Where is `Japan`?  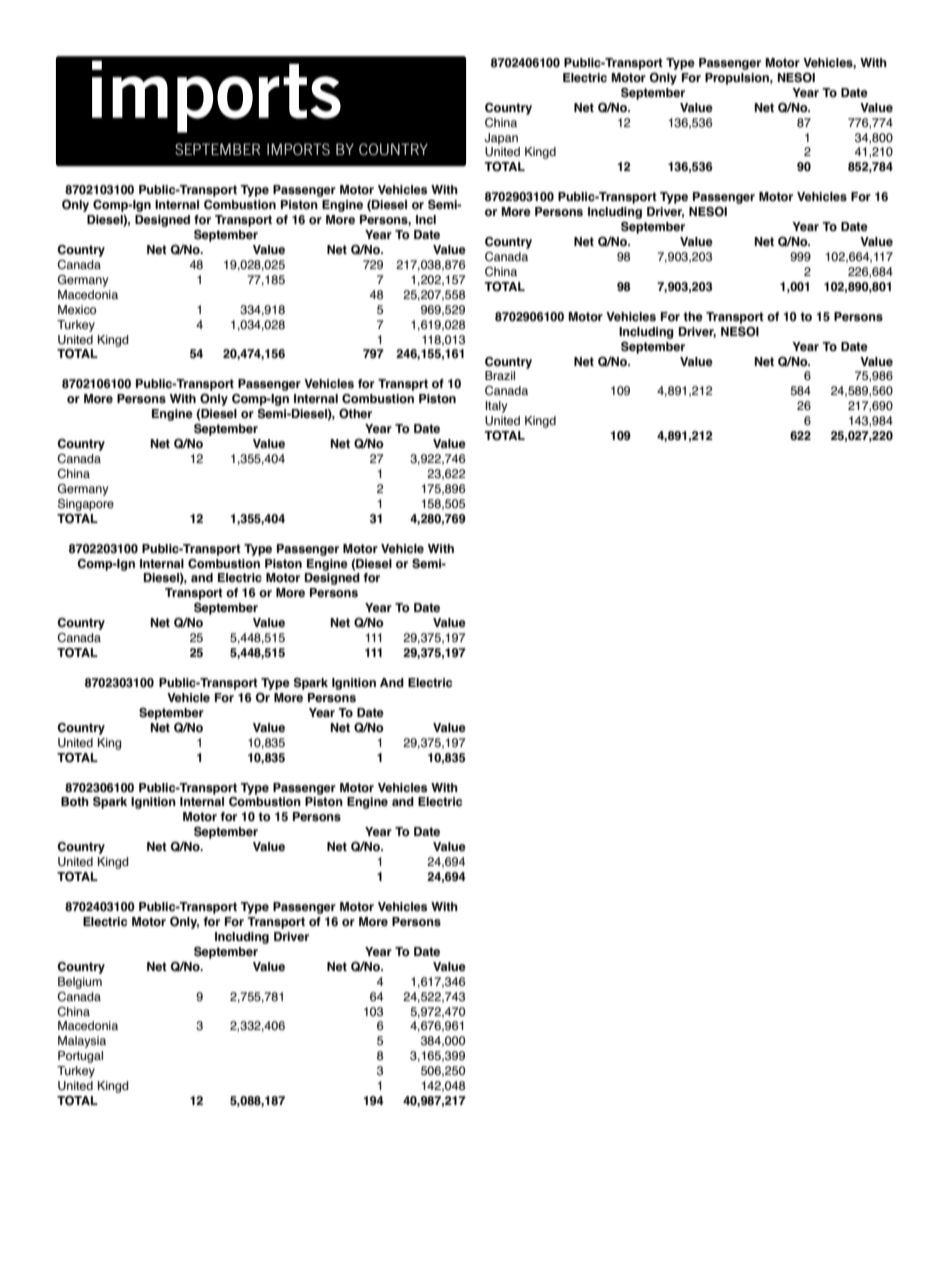 Japan is located at coordinates (501, 139).
